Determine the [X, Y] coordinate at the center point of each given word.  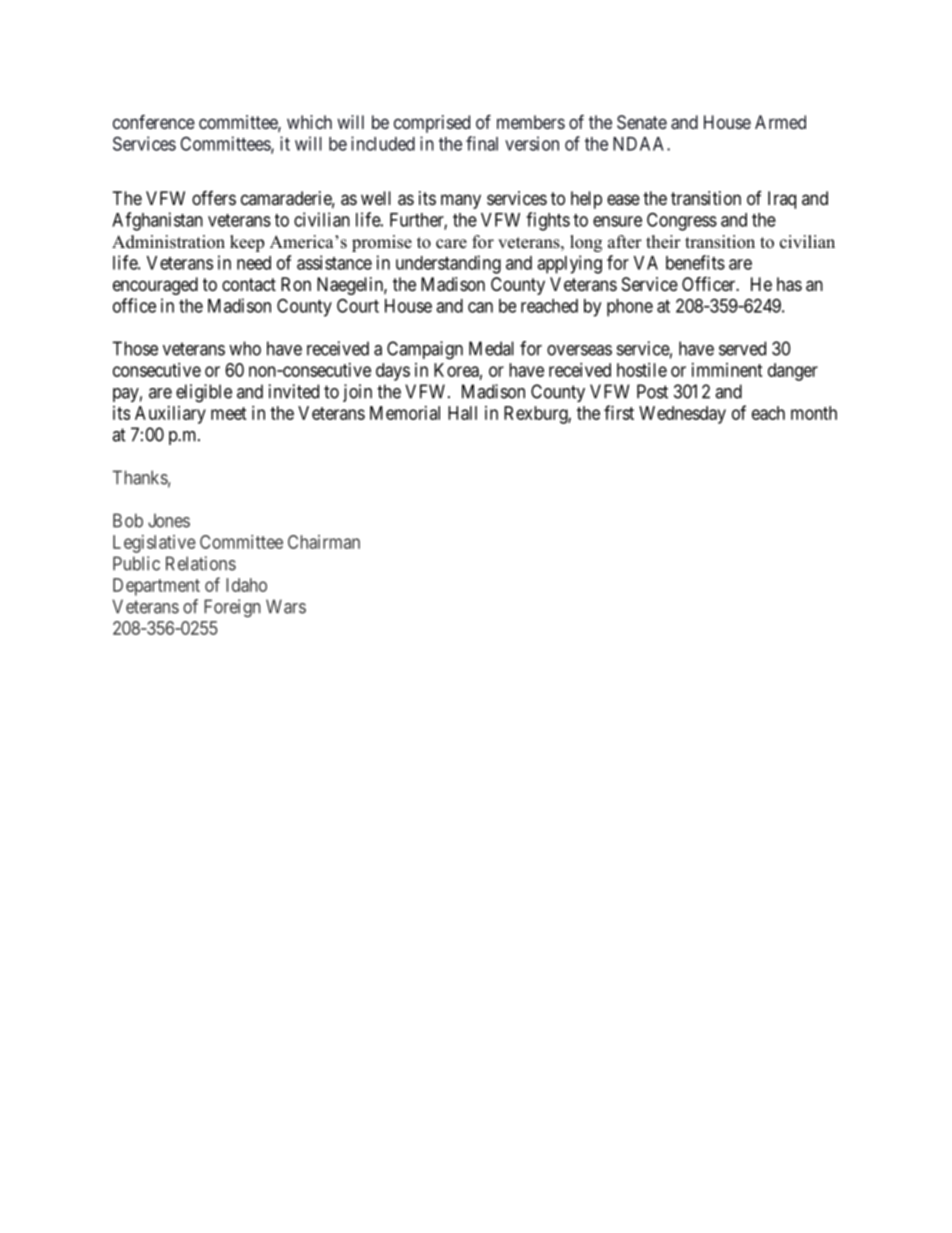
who [245, 348]
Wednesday [682, 415]
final [482, 143]
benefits [695, 262]
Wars [286, 606]
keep [247, 243]
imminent [727, 370]
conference [154, 122]
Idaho [246, 585]
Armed [780, 122]
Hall [462, 413]
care [451, 244]
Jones [169, 520]
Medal [491, 348]
